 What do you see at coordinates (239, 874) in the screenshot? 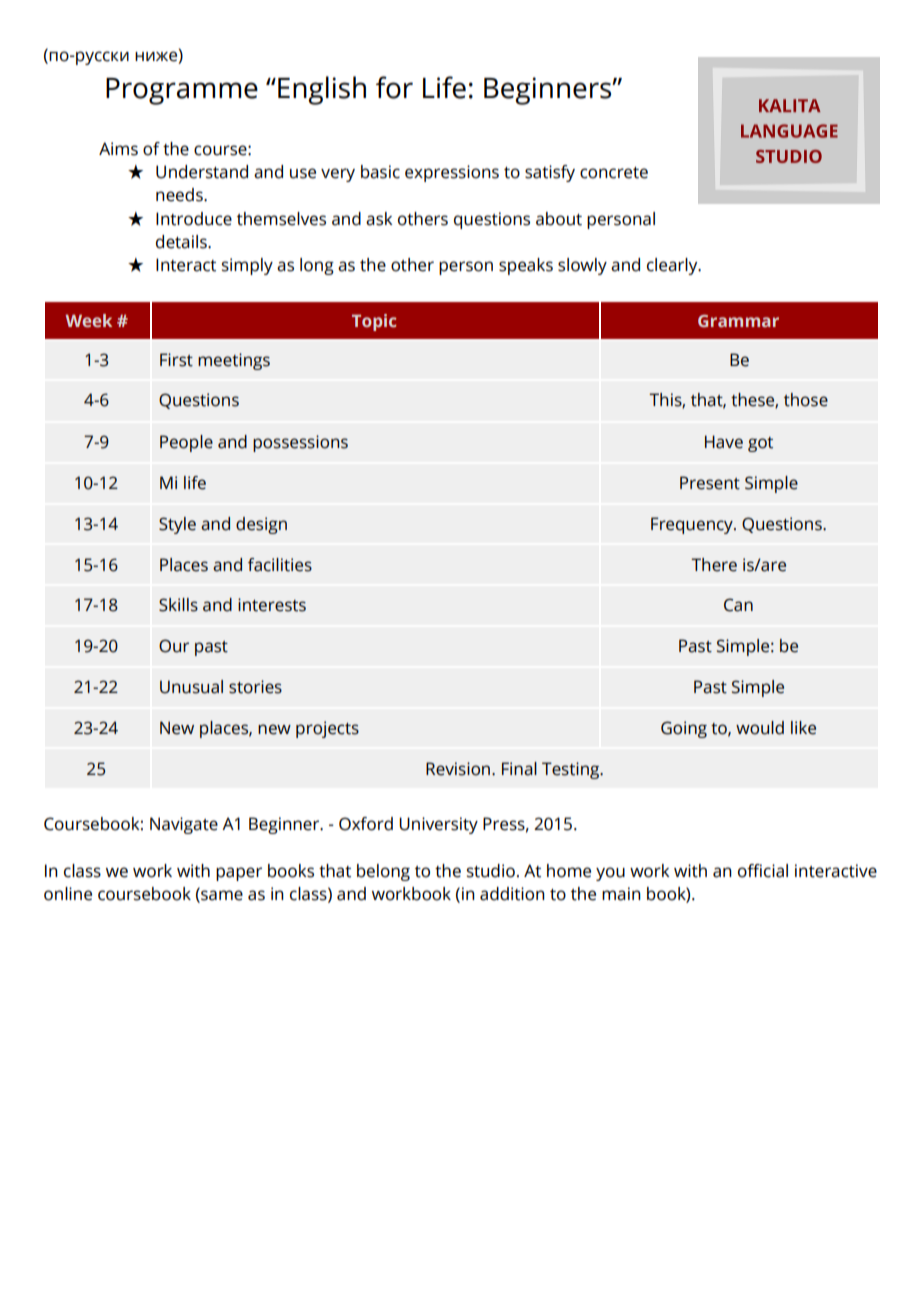
I see `paper` at bounding box center [239, 874].
